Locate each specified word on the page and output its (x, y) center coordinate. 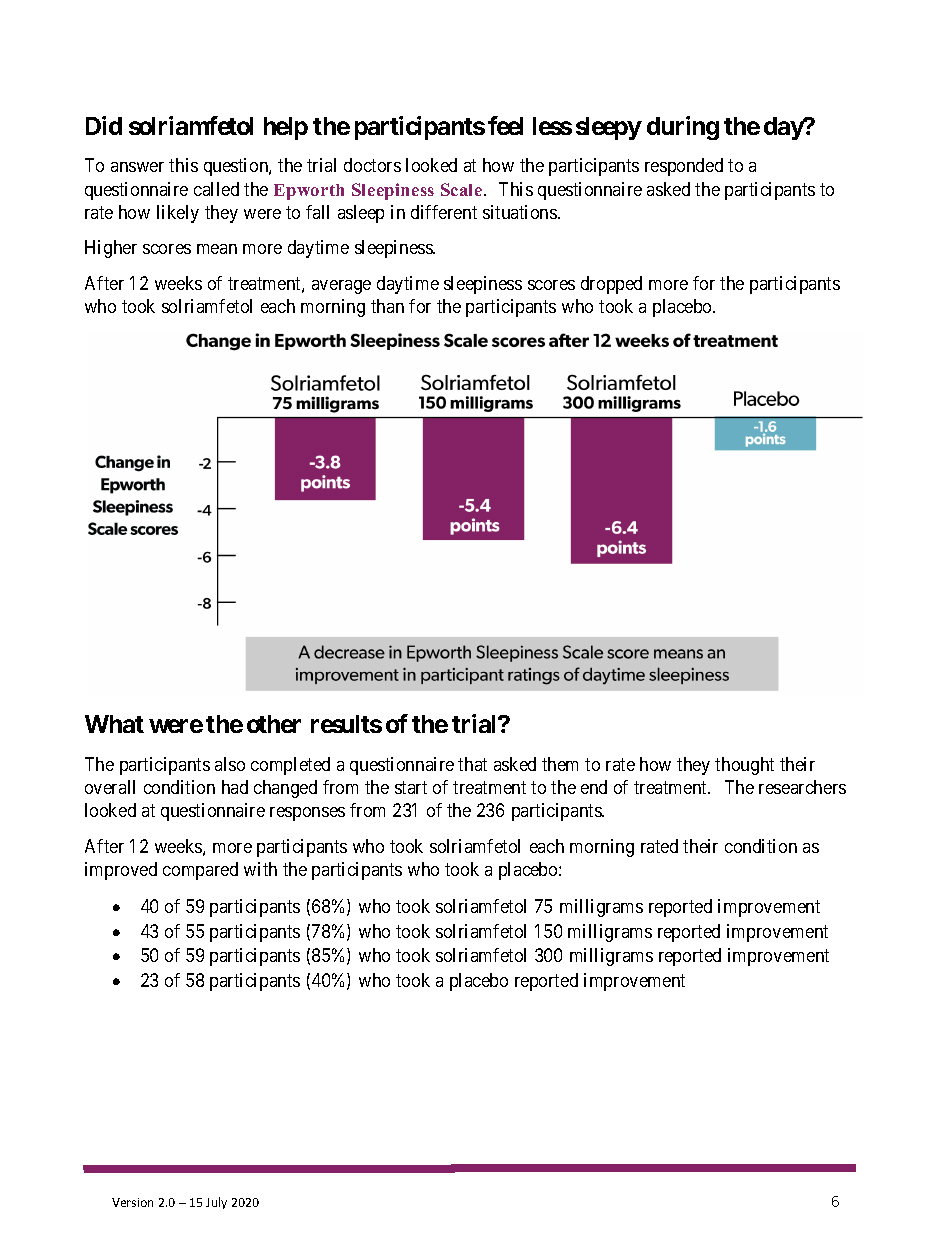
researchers (802, 787)
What (114, 724)
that (472, 764)
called (216, 189)
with (260, 869)
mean (217, 249)
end (594, 787)
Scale (463, 189)
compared (200, 871)
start (411, 787)
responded (684, 167)
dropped (611, 285)
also (230, 764)
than (387, 306)
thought (744, 766)
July (216, 1203)
